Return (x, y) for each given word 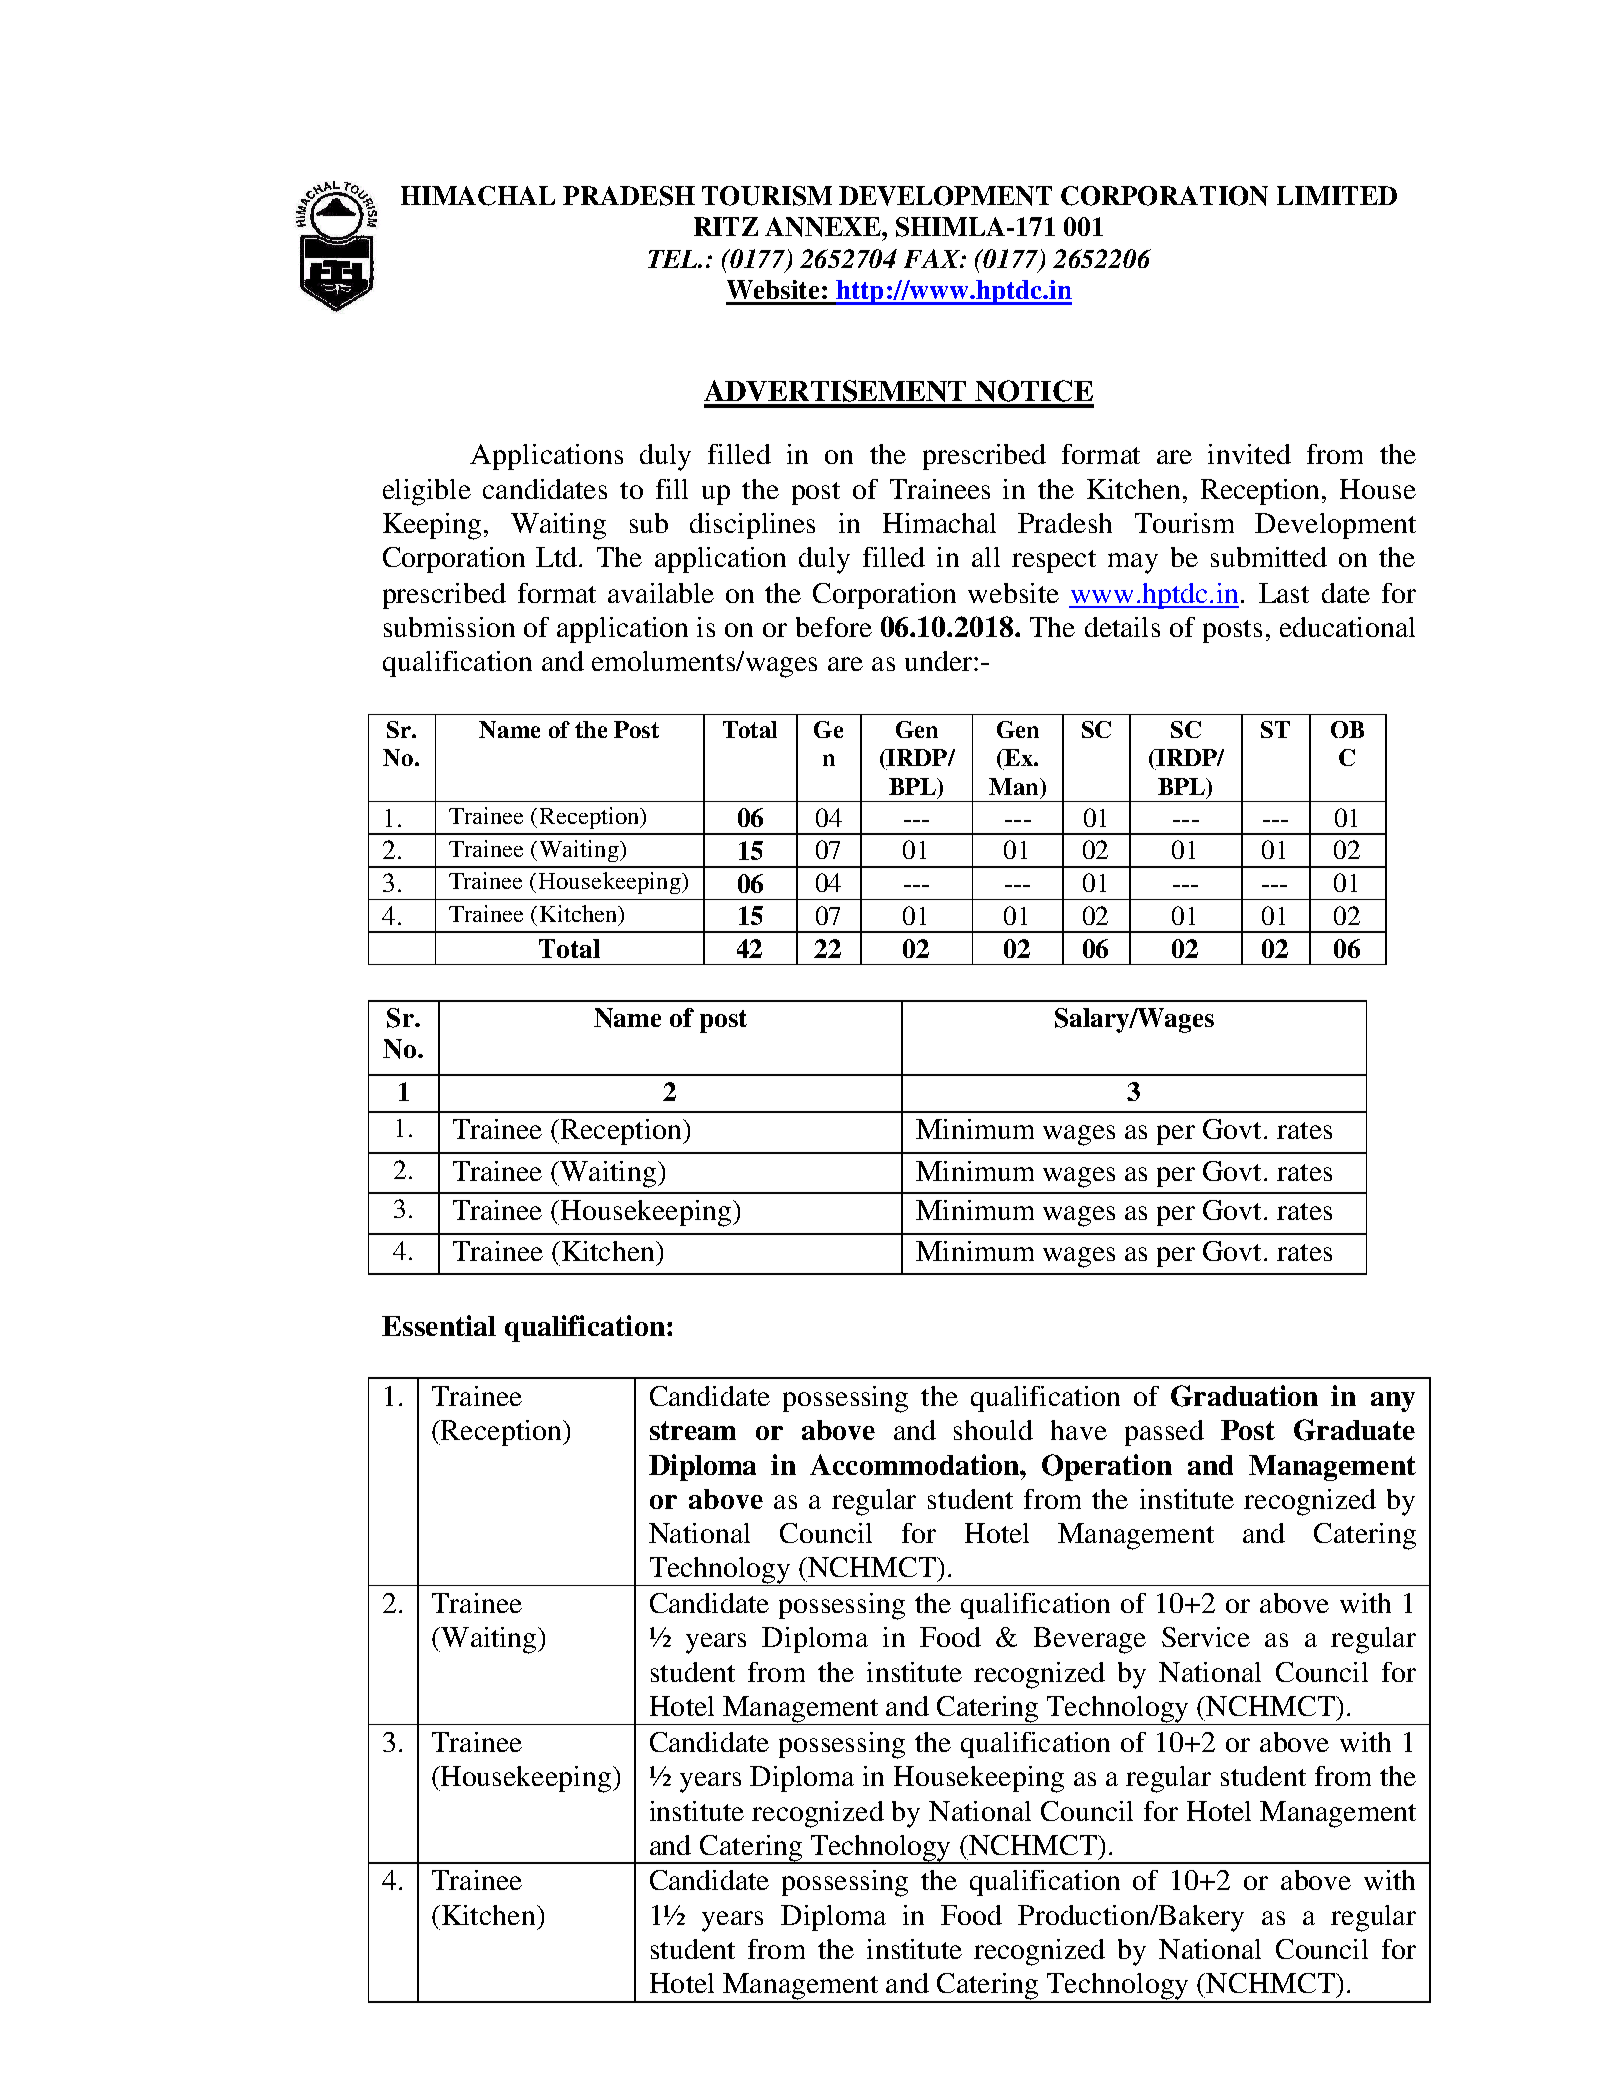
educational (1347, 627)
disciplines (752, 526)
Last (1284, 593)
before (834, 627)
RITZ (726, 226)
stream (693, 1430)
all (986, 557)
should (993, 1430)
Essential (439, 1325)
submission (449, 627)
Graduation (1244, 1396)
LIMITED (1337, 195)
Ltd (558, 557)
